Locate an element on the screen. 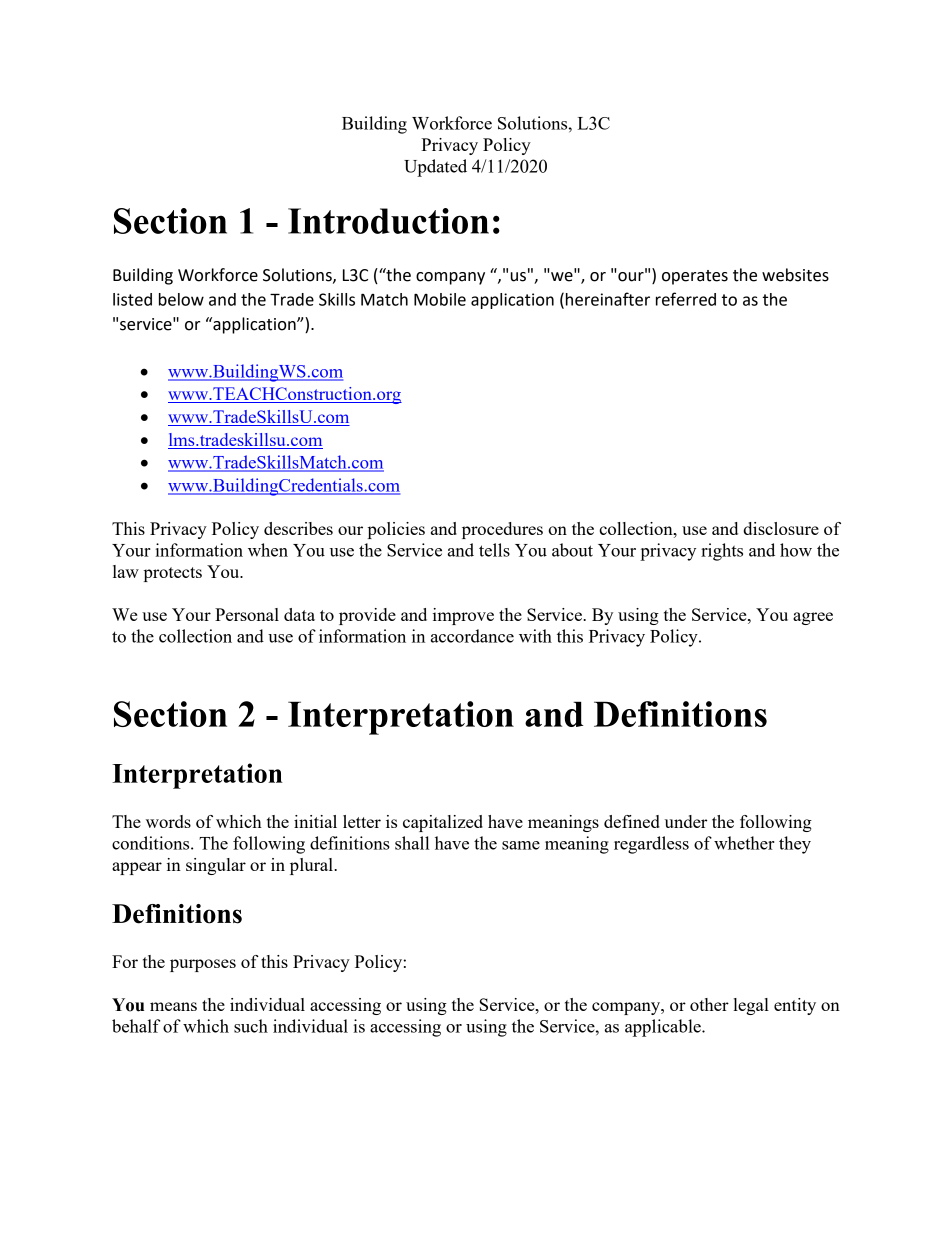  procedures is located at coordinates (502, 530).
